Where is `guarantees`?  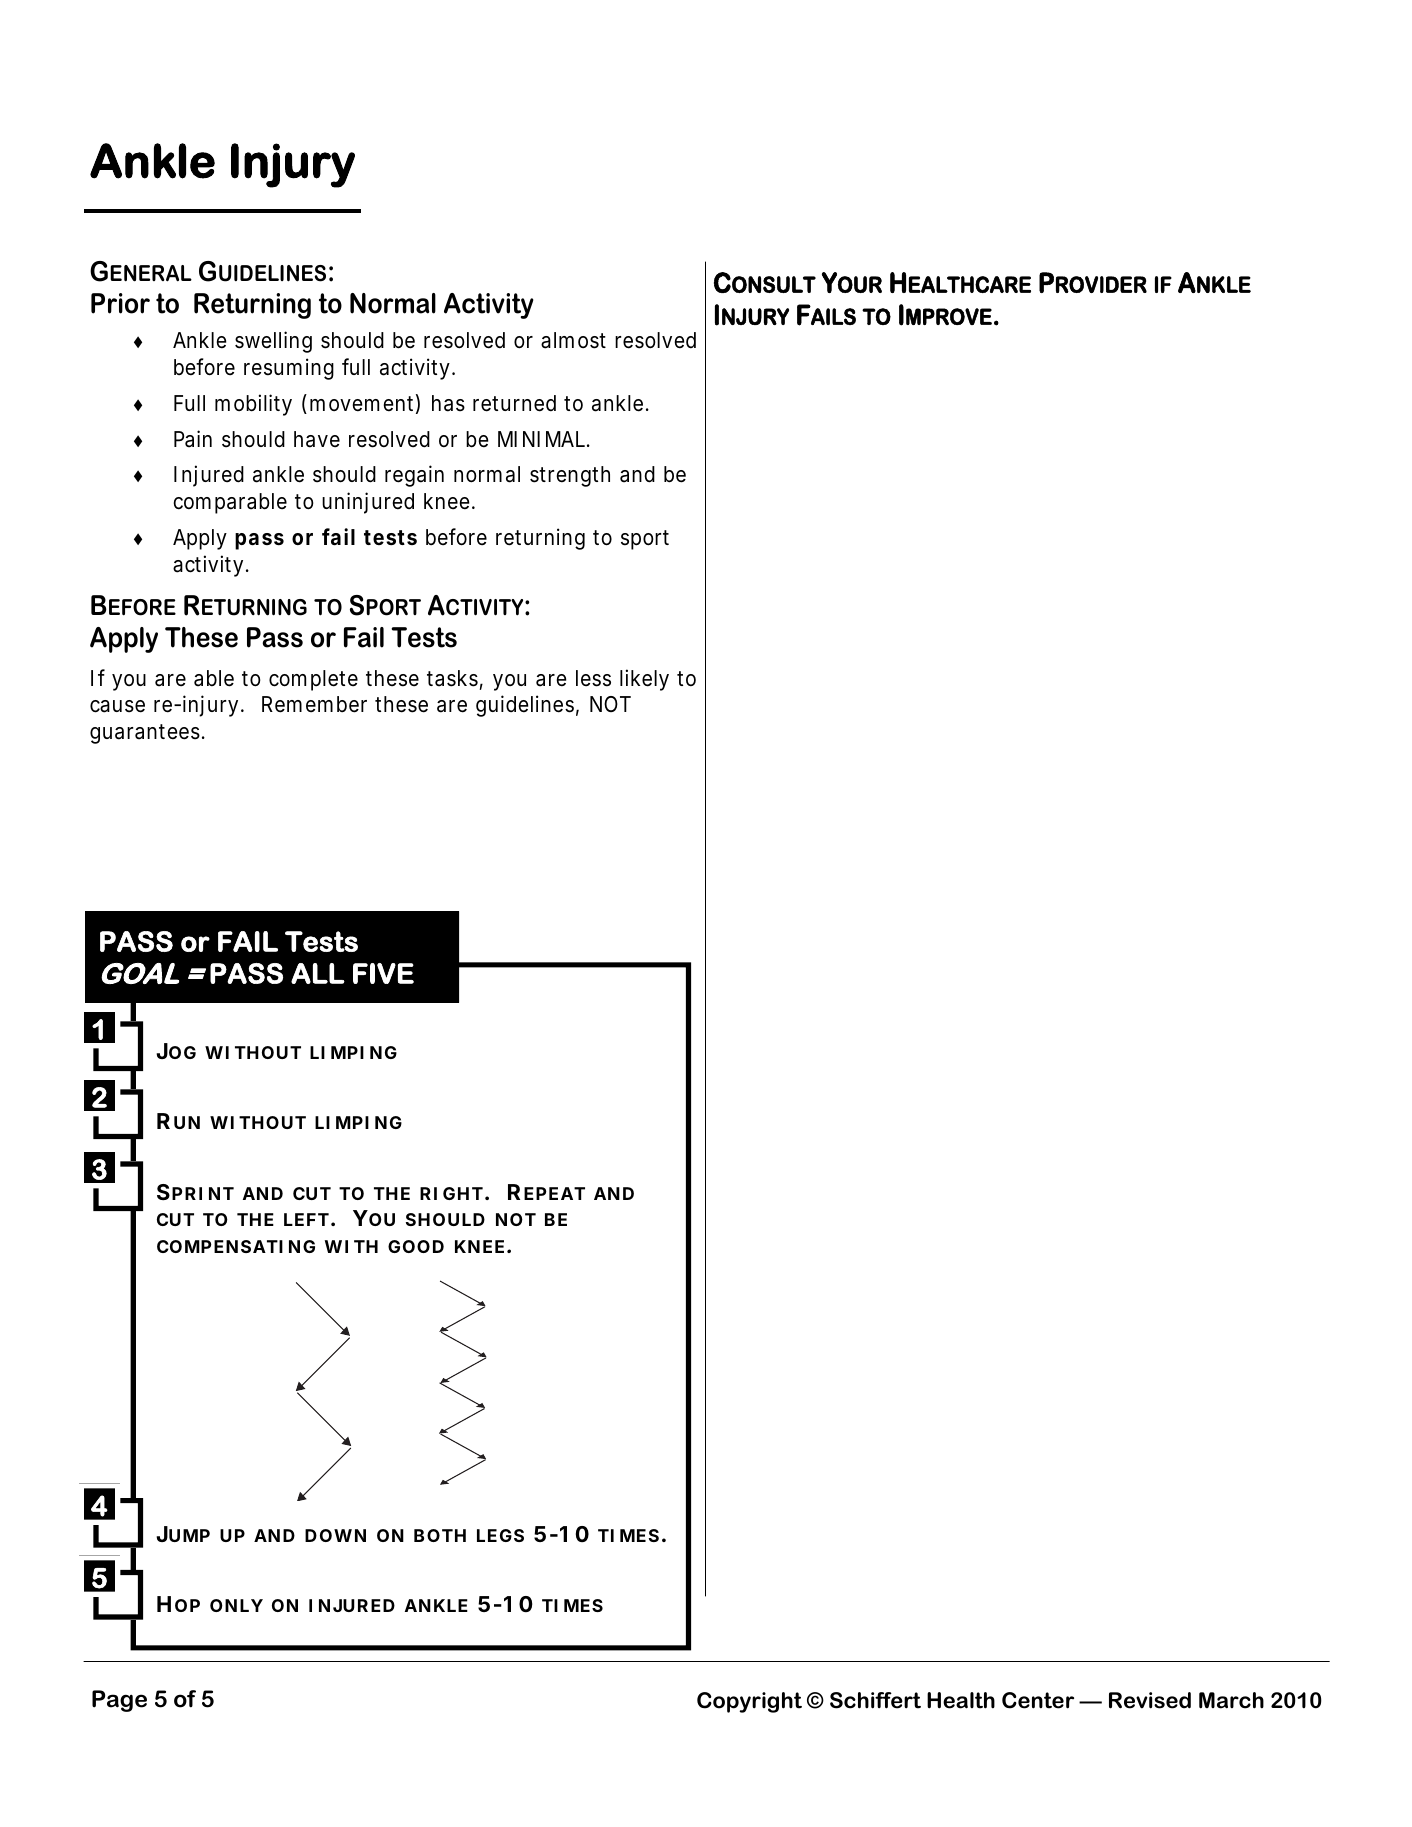
guarantees is located at coordinates (147, 734).
